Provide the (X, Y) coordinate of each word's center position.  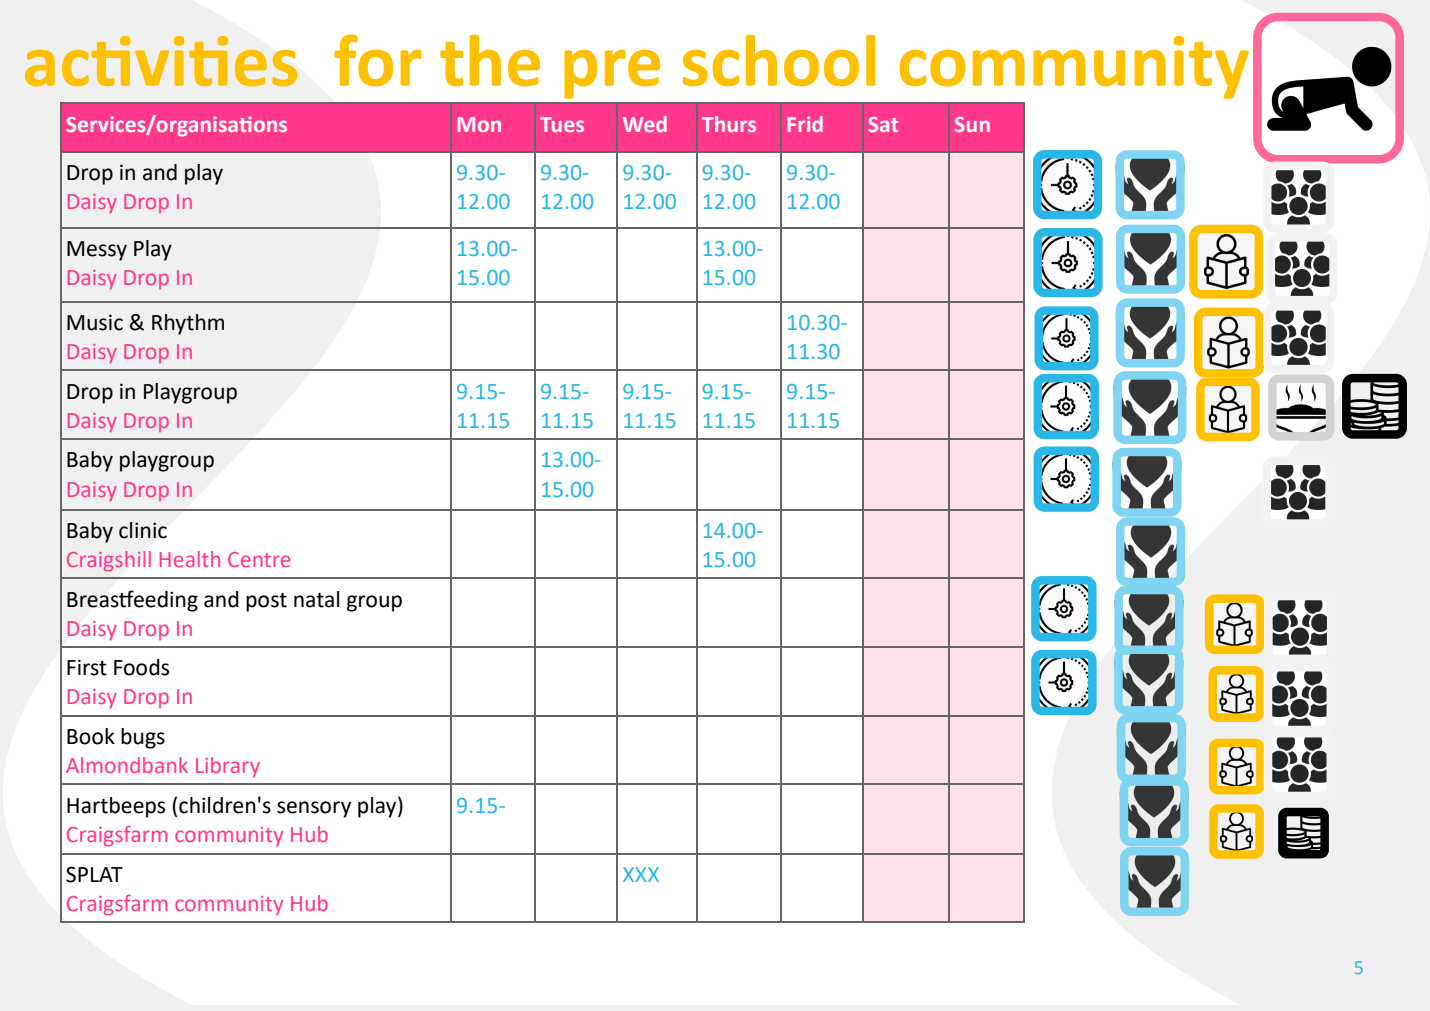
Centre (259, 559)
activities (161, 61)
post (266, 602)
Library (228, 767)
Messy (97, 251)
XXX (641, 874)
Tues (562, 124)
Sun (972, 124)
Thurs (729, 124)
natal (316, 599)
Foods (141, 667)
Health (190, 559)
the (490, 60)
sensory (314, 809)
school (779, 60)
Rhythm (188, 324)
